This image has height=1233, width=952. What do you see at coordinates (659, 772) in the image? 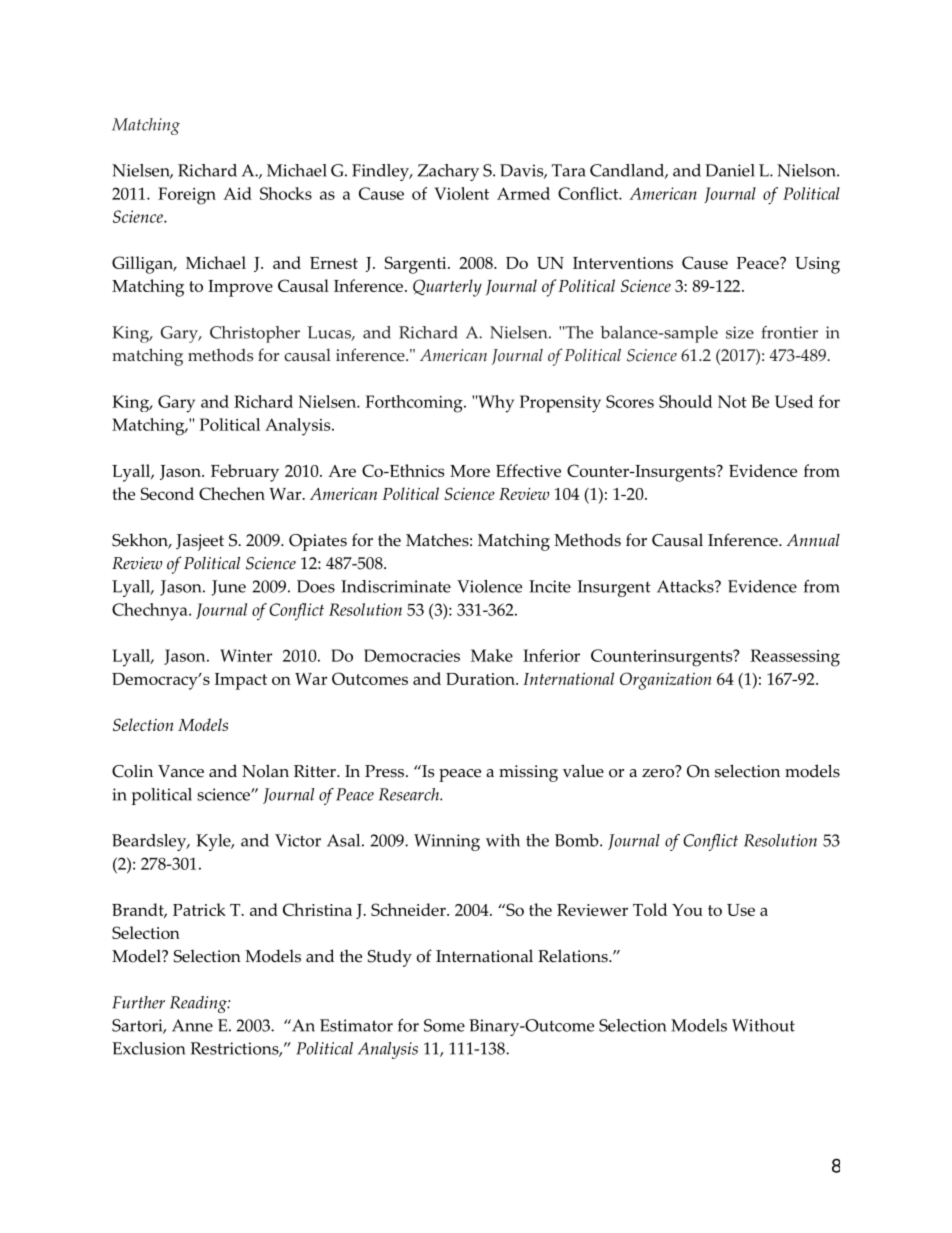
I see `zero` at bounding box center [659, 772].
